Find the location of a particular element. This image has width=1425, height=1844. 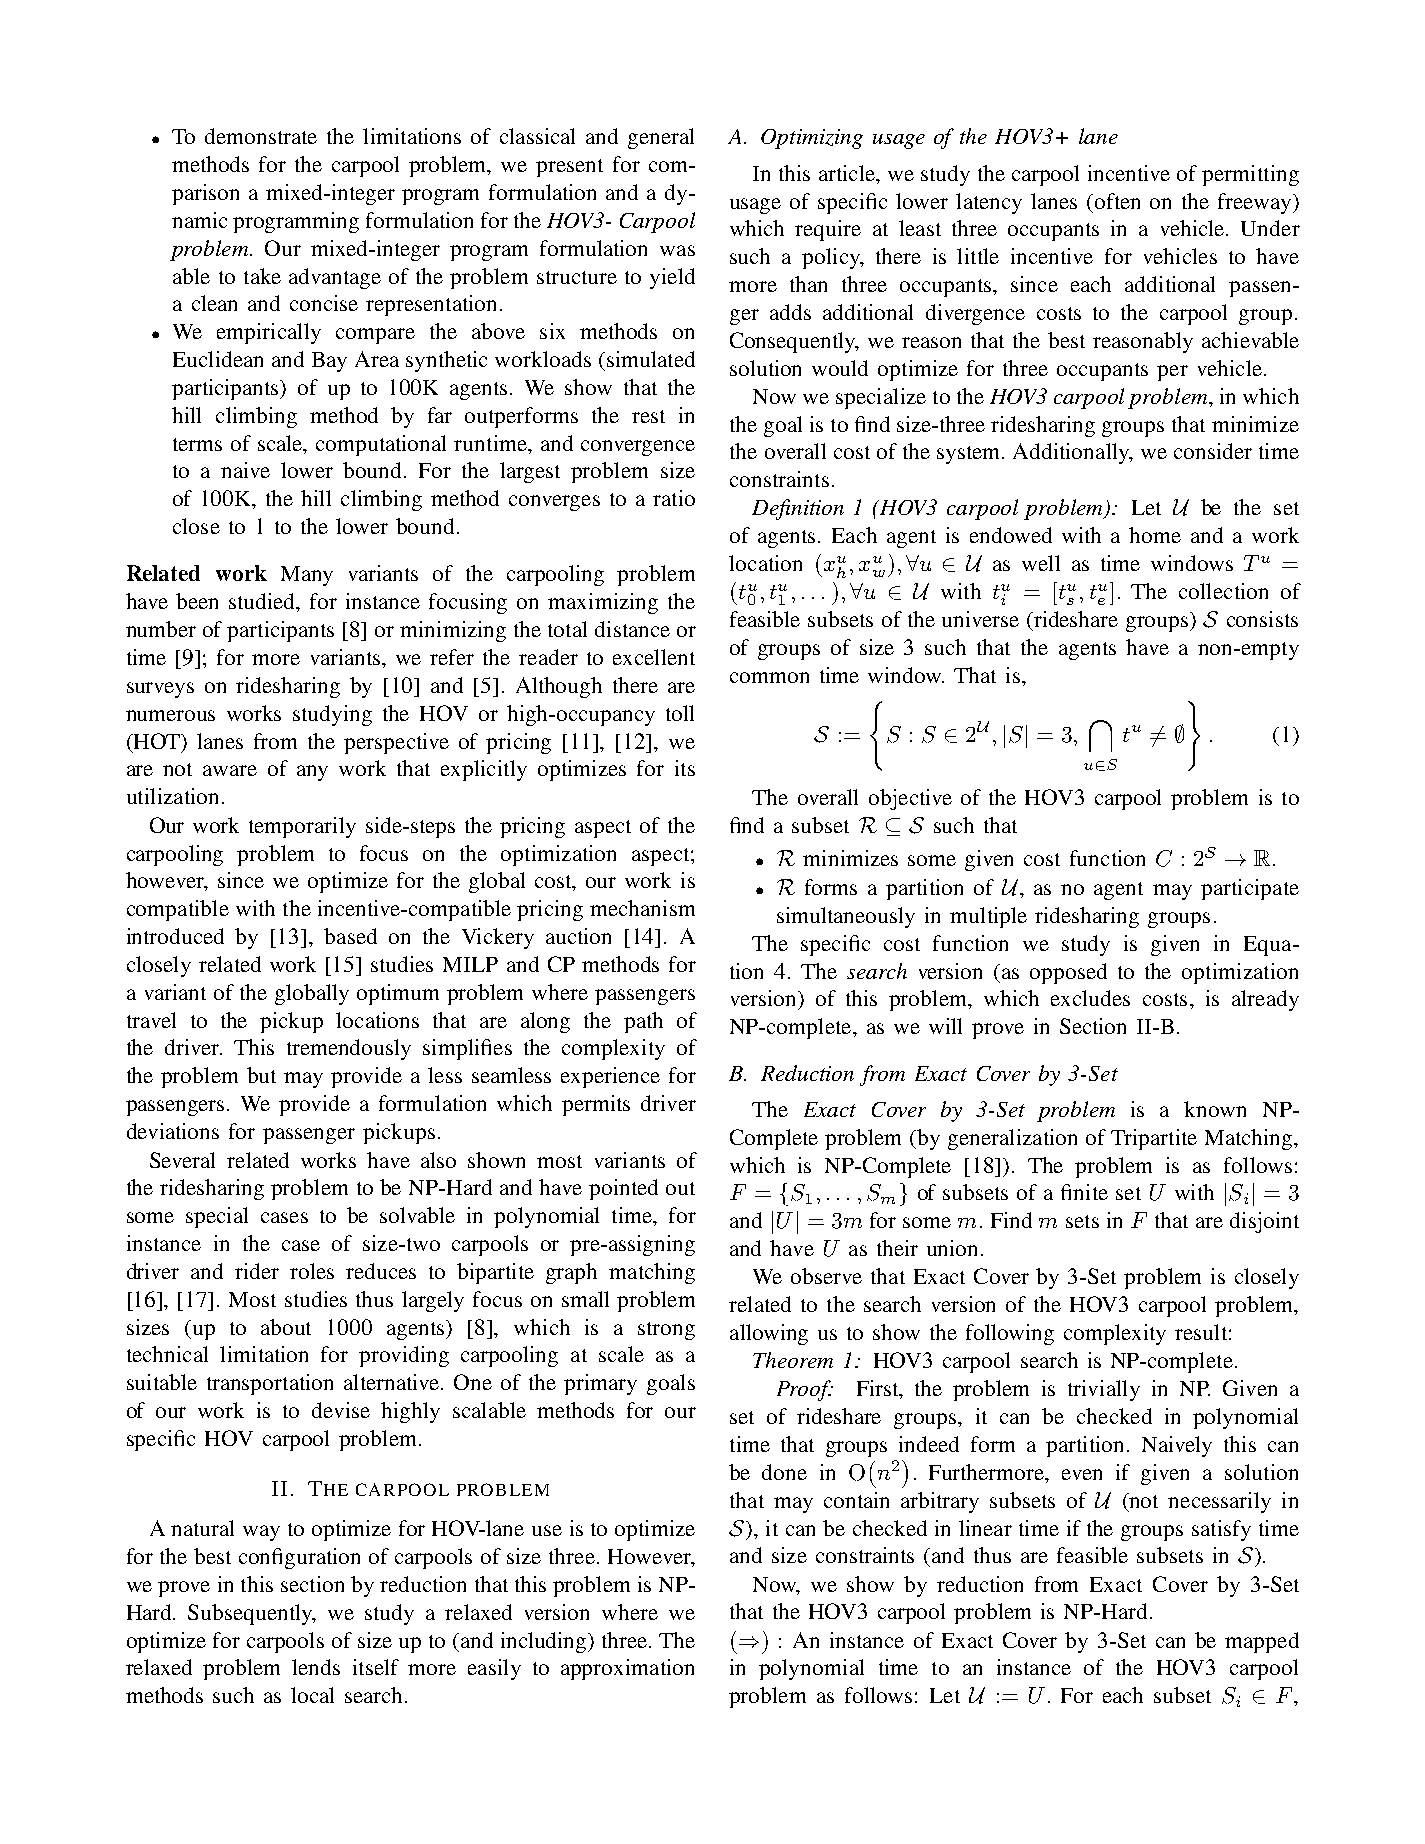

including is located at coordinates (545, 1642).
